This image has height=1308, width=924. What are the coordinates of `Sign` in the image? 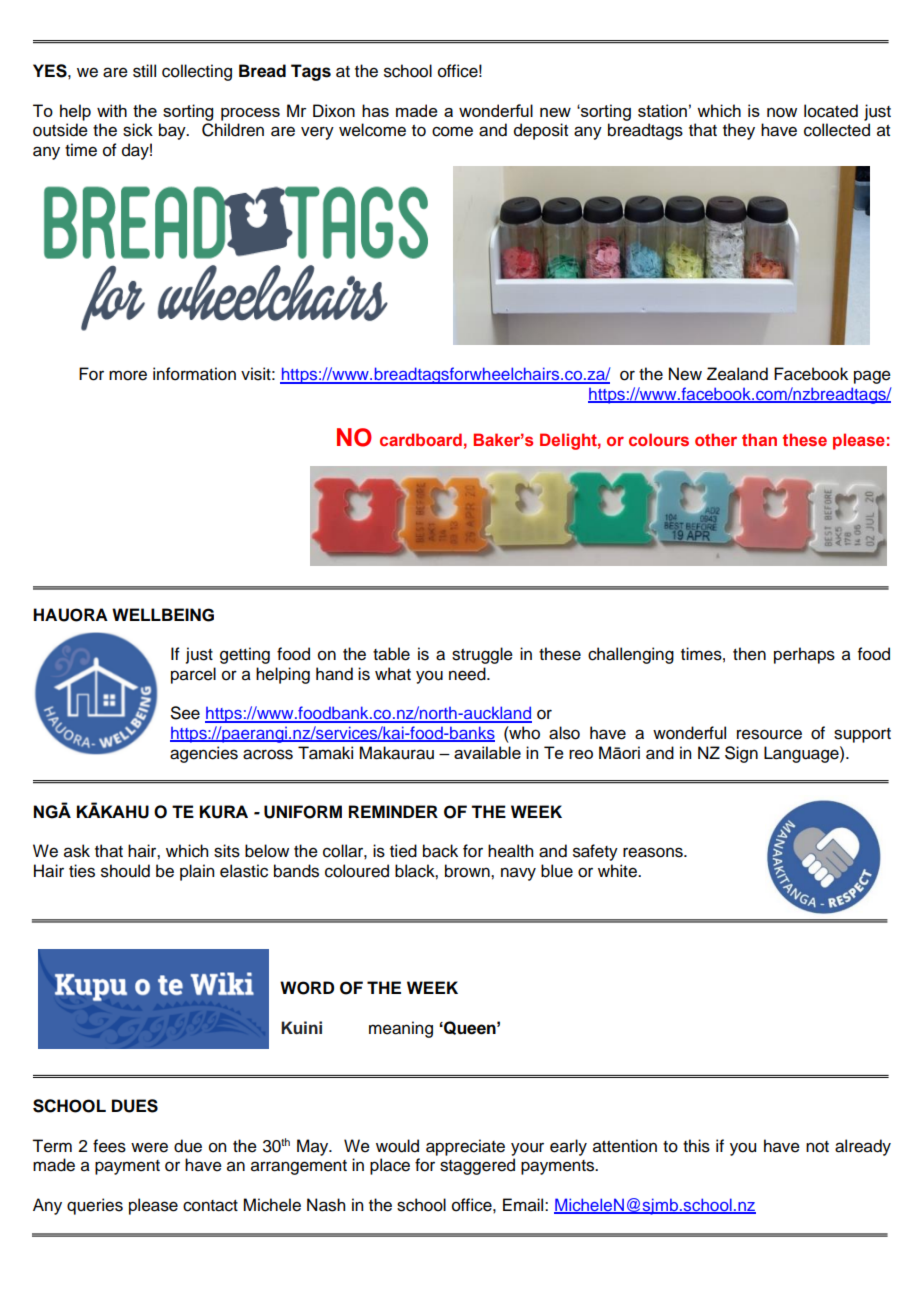 It's located at (741, 754).
